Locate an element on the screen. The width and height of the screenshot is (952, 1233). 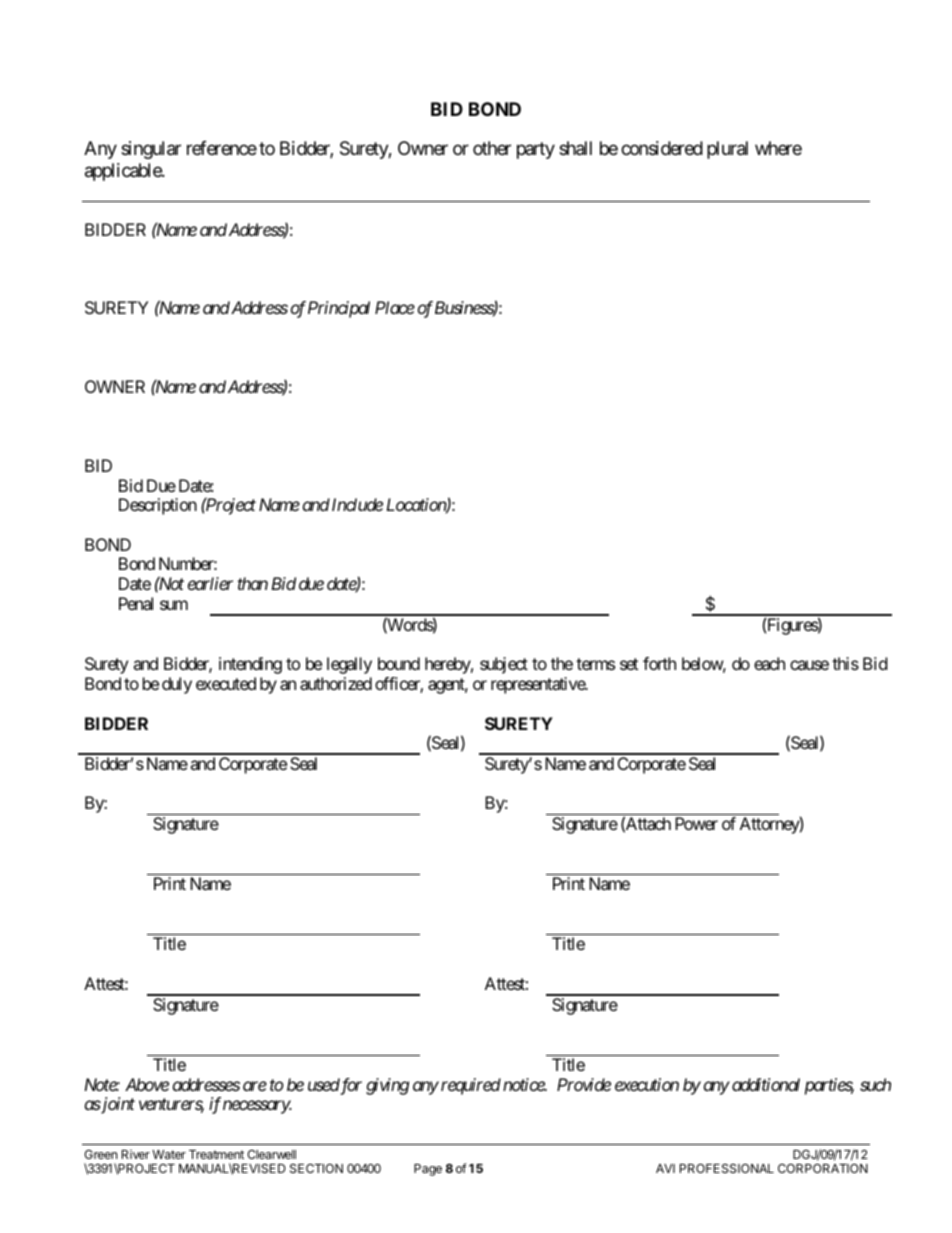
subject is located at coordinates (504, 665).
